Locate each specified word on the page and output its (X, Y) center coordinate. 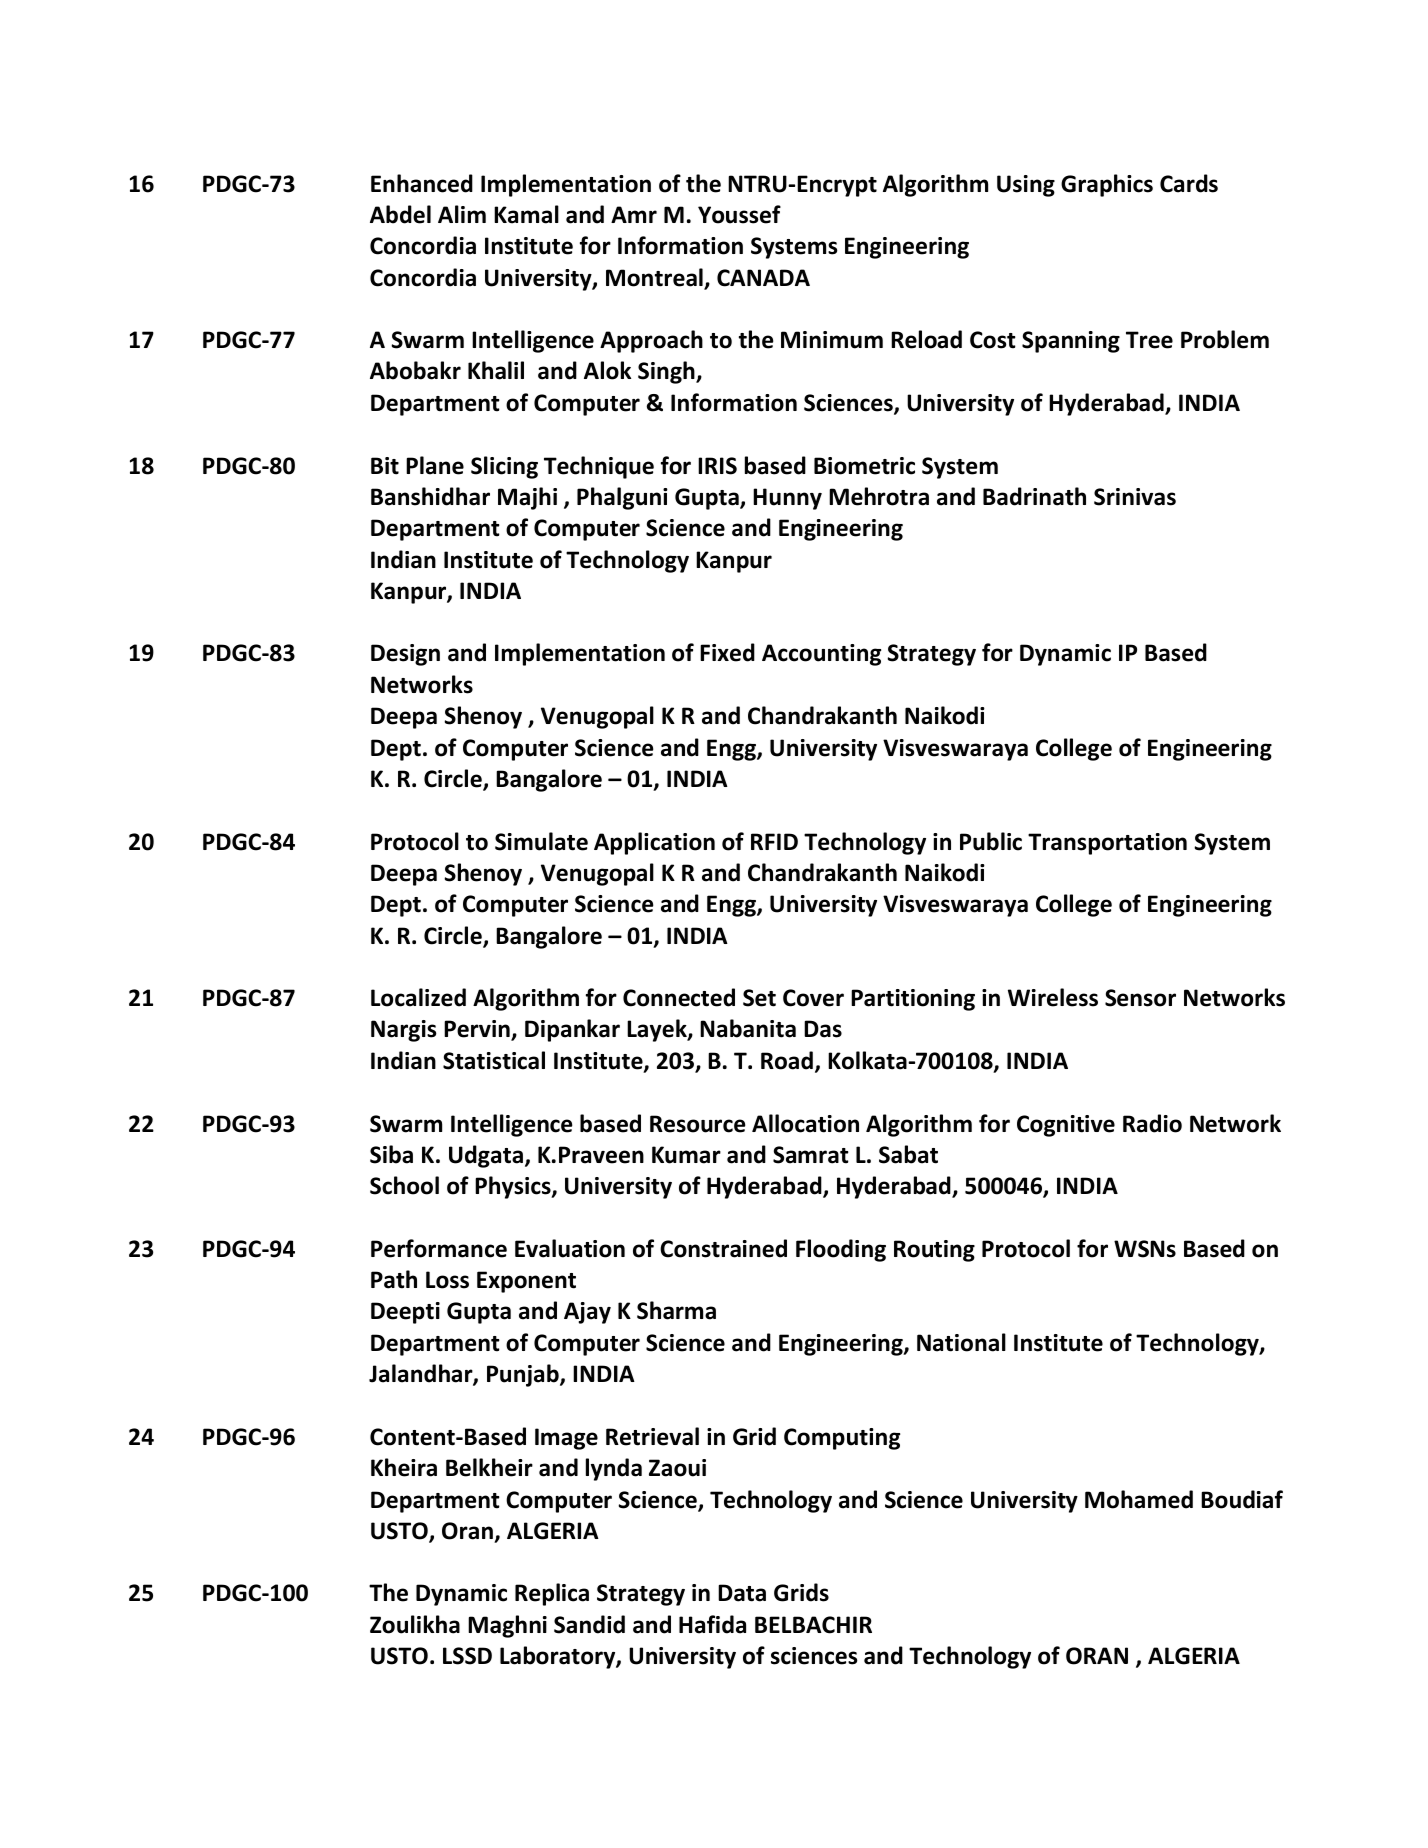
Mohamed (1139, 1499)
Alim (462, 214)
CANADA (763, 278)
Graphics (1107, 185)
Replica (552, 1594)
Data (742, 1593)
